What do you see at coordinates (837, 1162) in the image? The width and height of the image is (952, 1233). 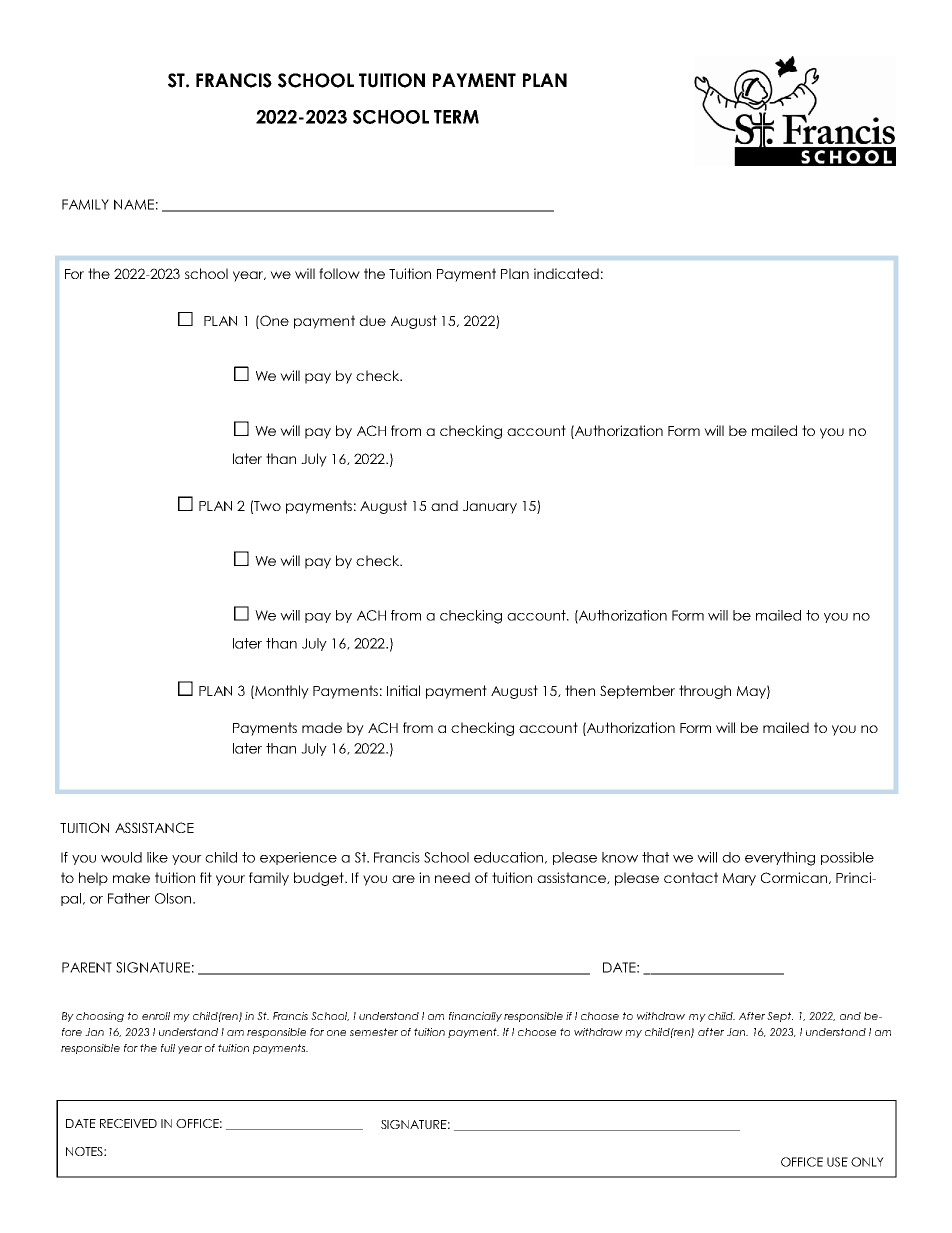 I see `USE` at bounding box center [837, 1162].
